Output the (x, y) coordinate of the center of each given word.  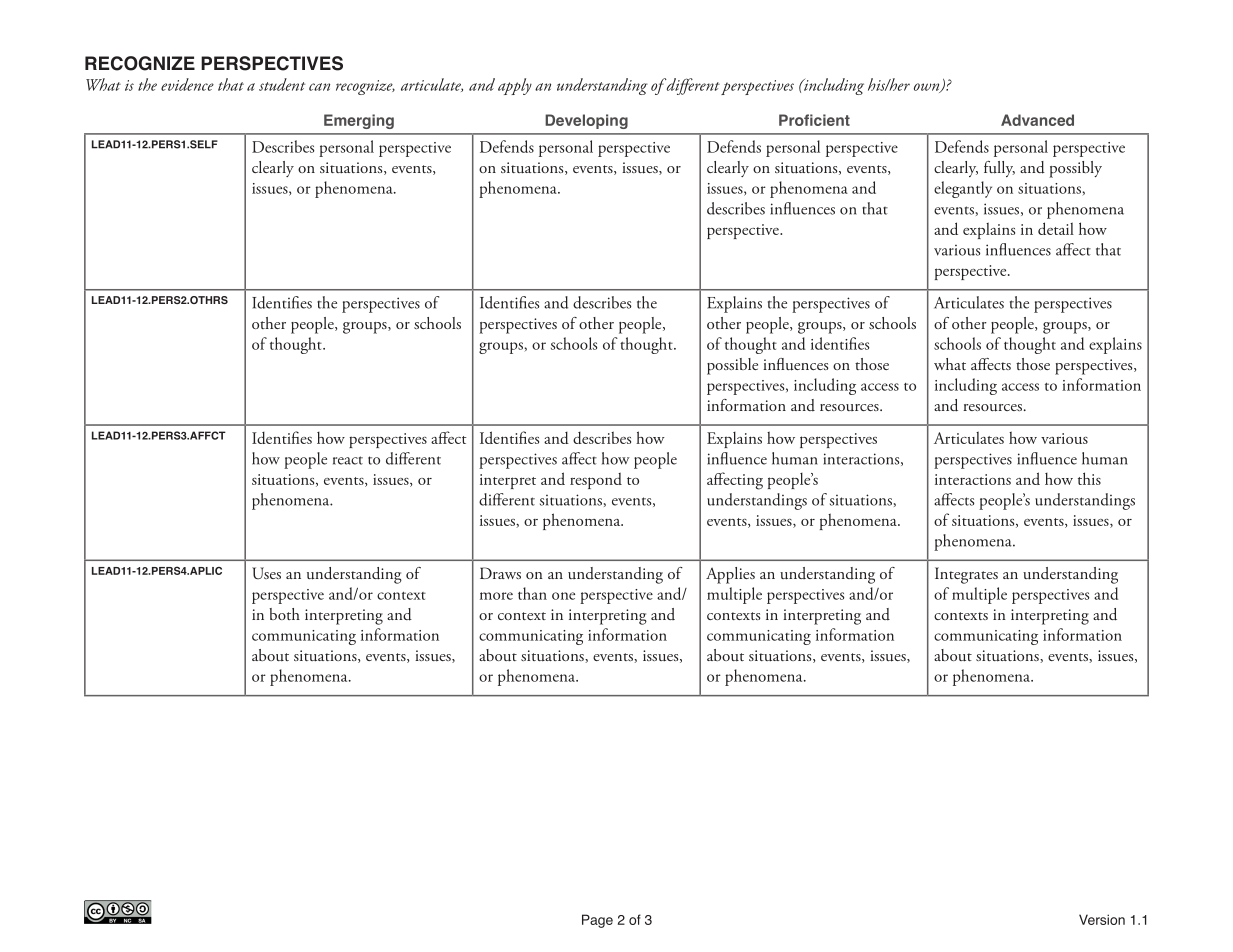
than (532, 593)
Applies (730, 575)
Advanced (1037, 120)
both (284, 614)
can (319, 87)
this (1089, 478)
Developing (586, 121)
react (348, 460)
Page (597, 921)
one (563, 596)
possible (732, 366)
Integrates (966, 575)
